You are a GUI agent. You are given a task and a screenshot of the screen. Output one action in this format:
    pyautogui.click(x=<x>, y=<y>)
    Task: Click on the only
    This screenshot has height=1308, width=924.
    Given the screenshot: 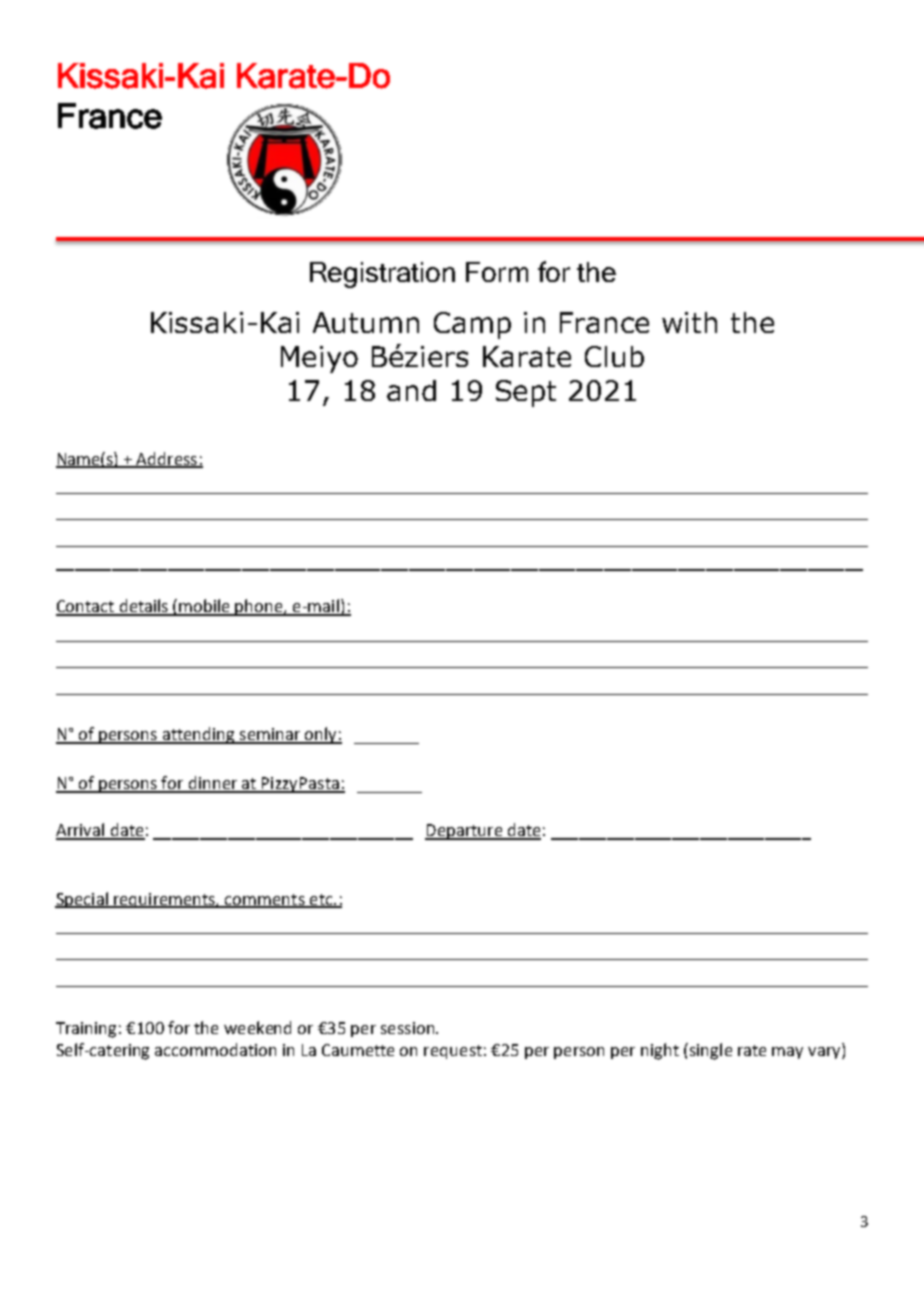 What is the action you would take?
    pyautogui.click(x=321, y=735)
